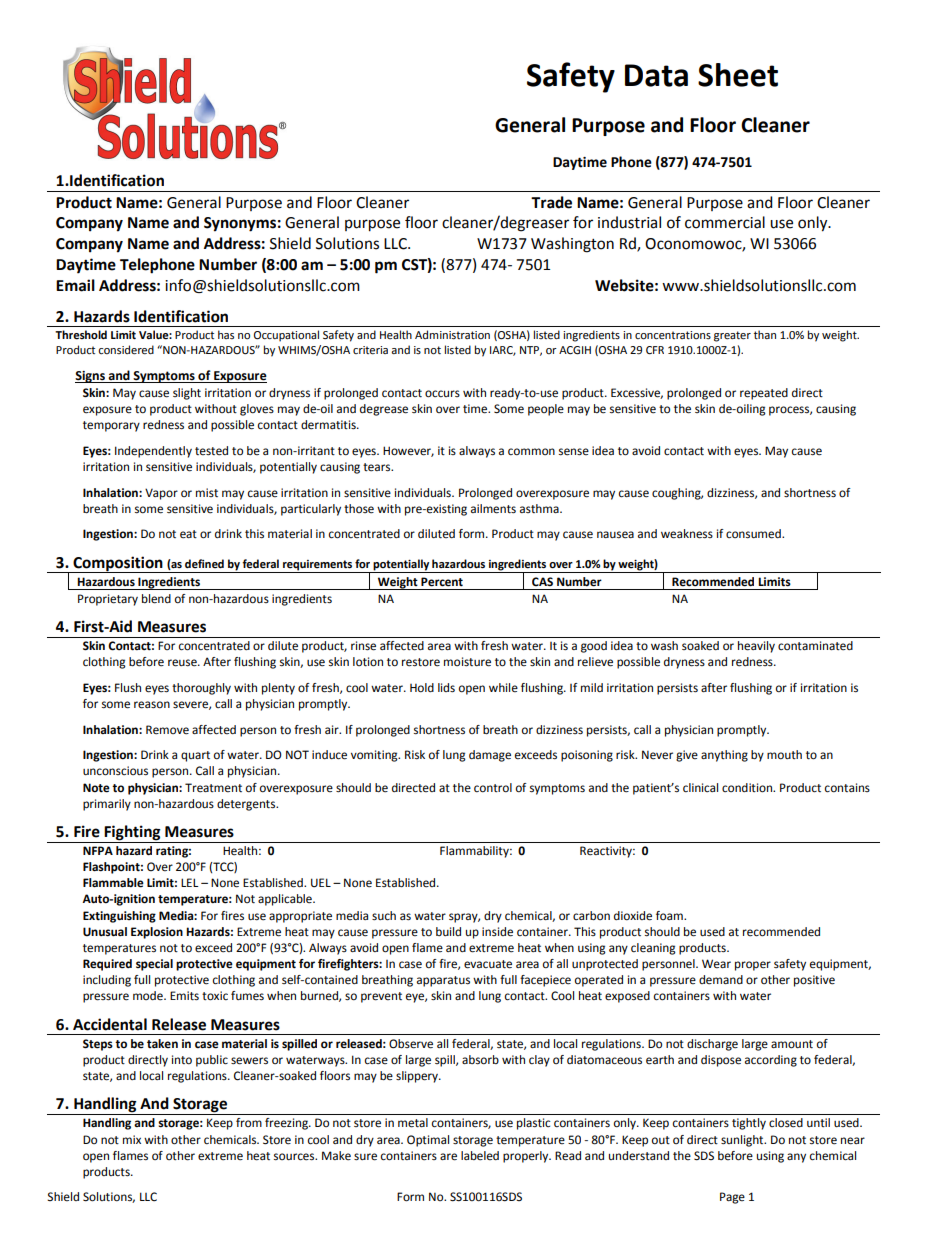 Image resolution: width=952 pixels, height=1233 pixels. Describe the element at coordinates (156, 599) in the document. I see `blend` at that location.
